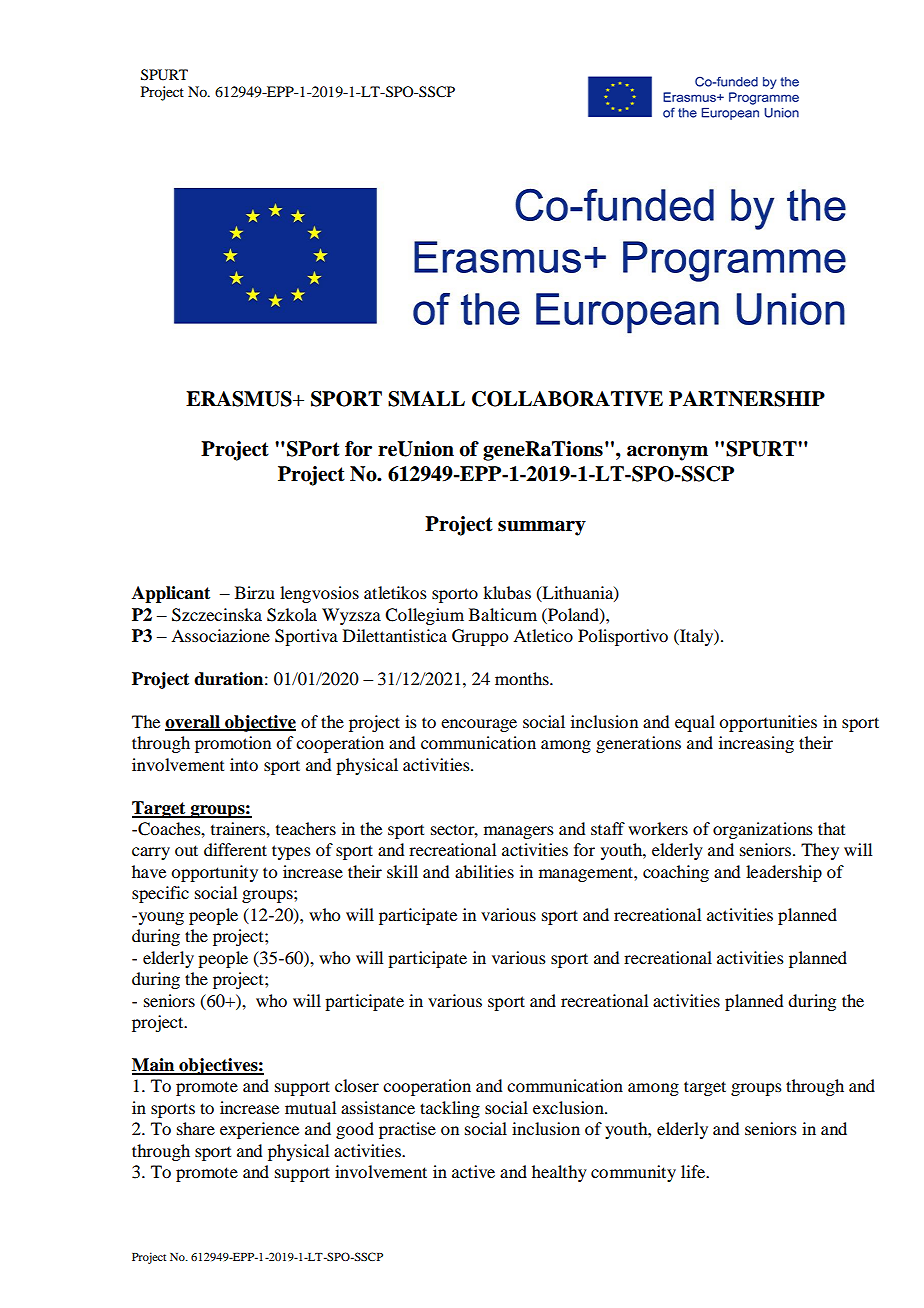 This document has height=1308, width=924. I want to click on PARTNERSHIP, so click(747, 399).
